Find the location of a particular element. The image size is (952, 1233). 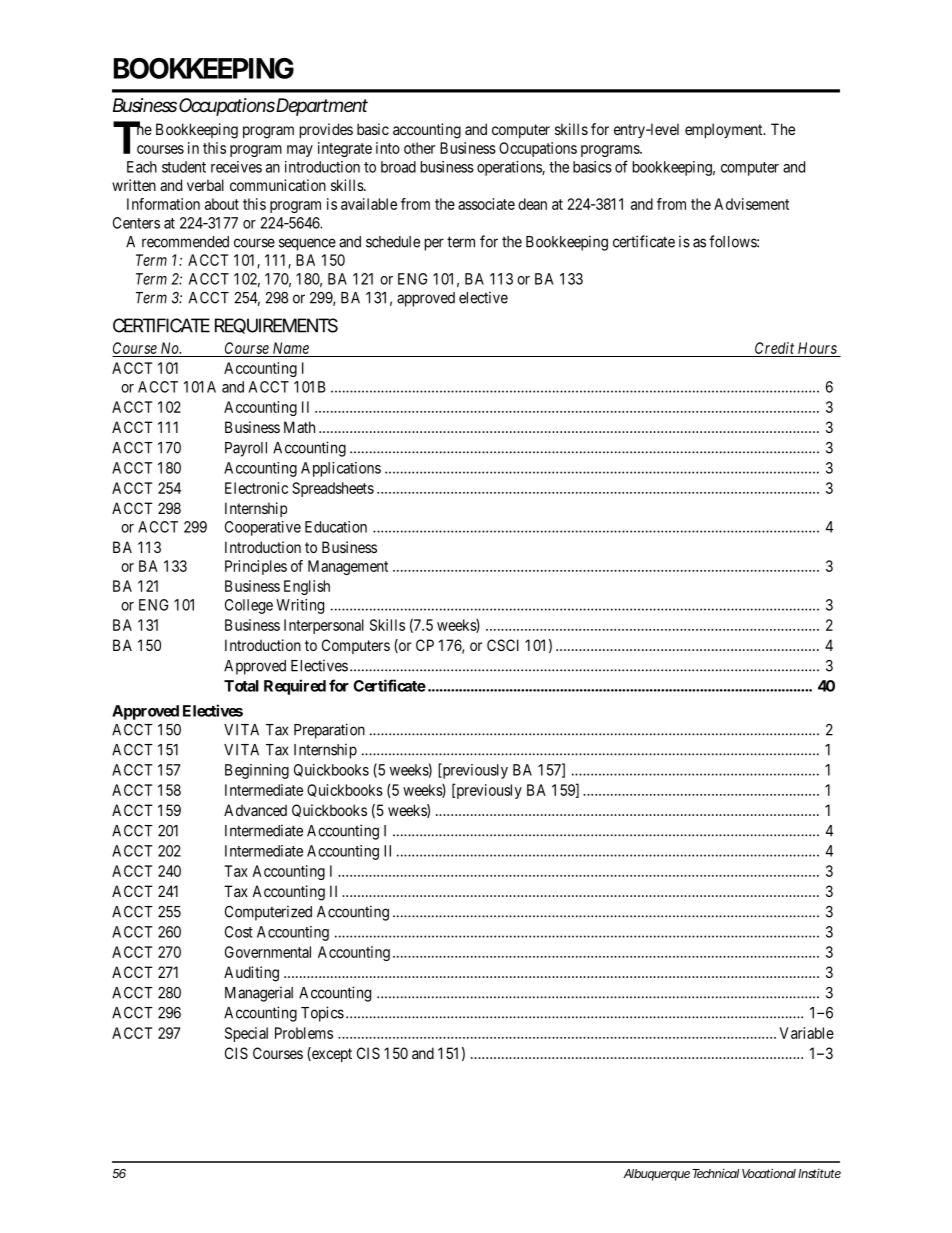

Albuquerque is located at coordinates (656, 1175).
